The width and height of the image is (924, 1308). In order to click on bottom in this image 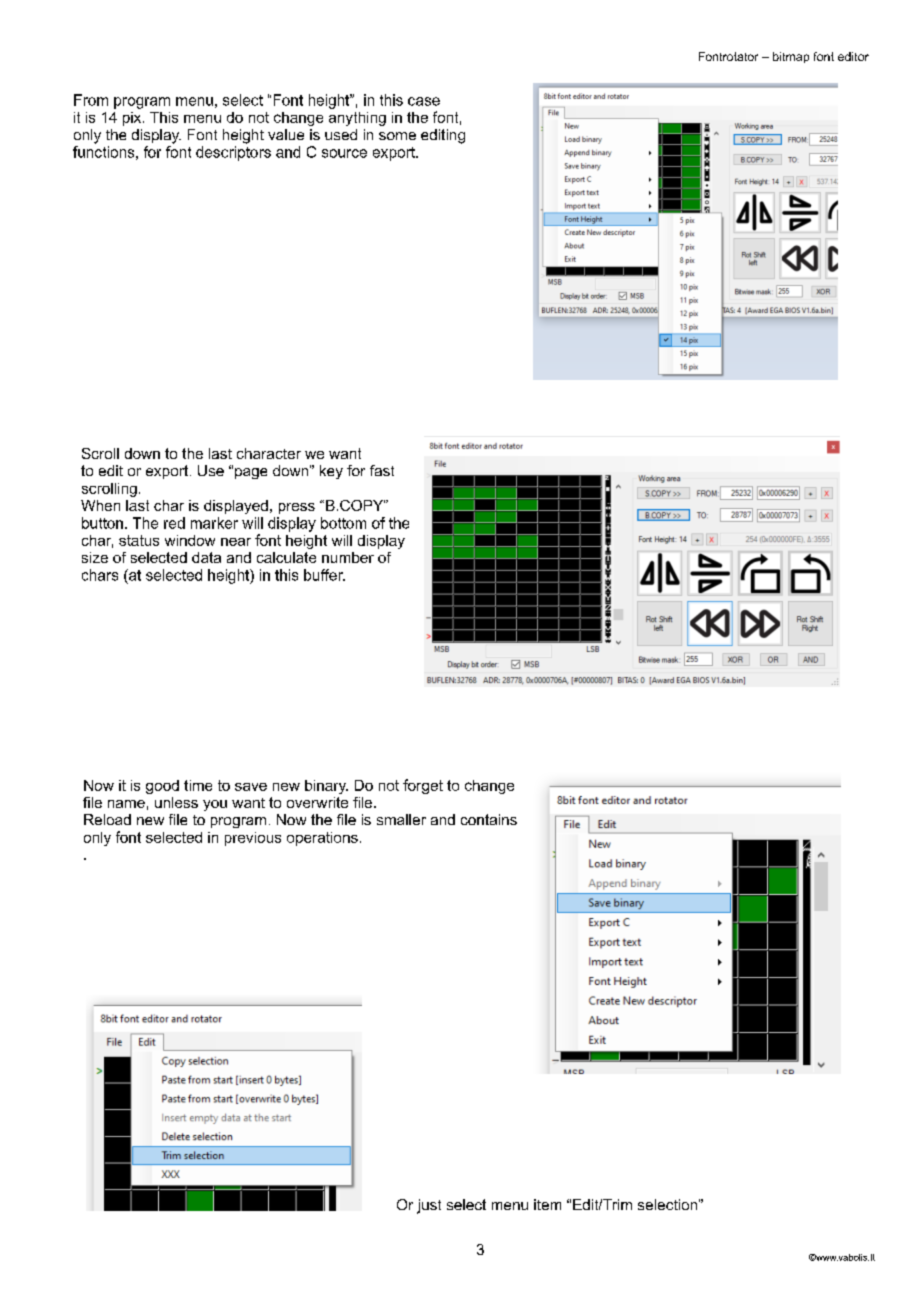, I will do `click(343, 523)`.
